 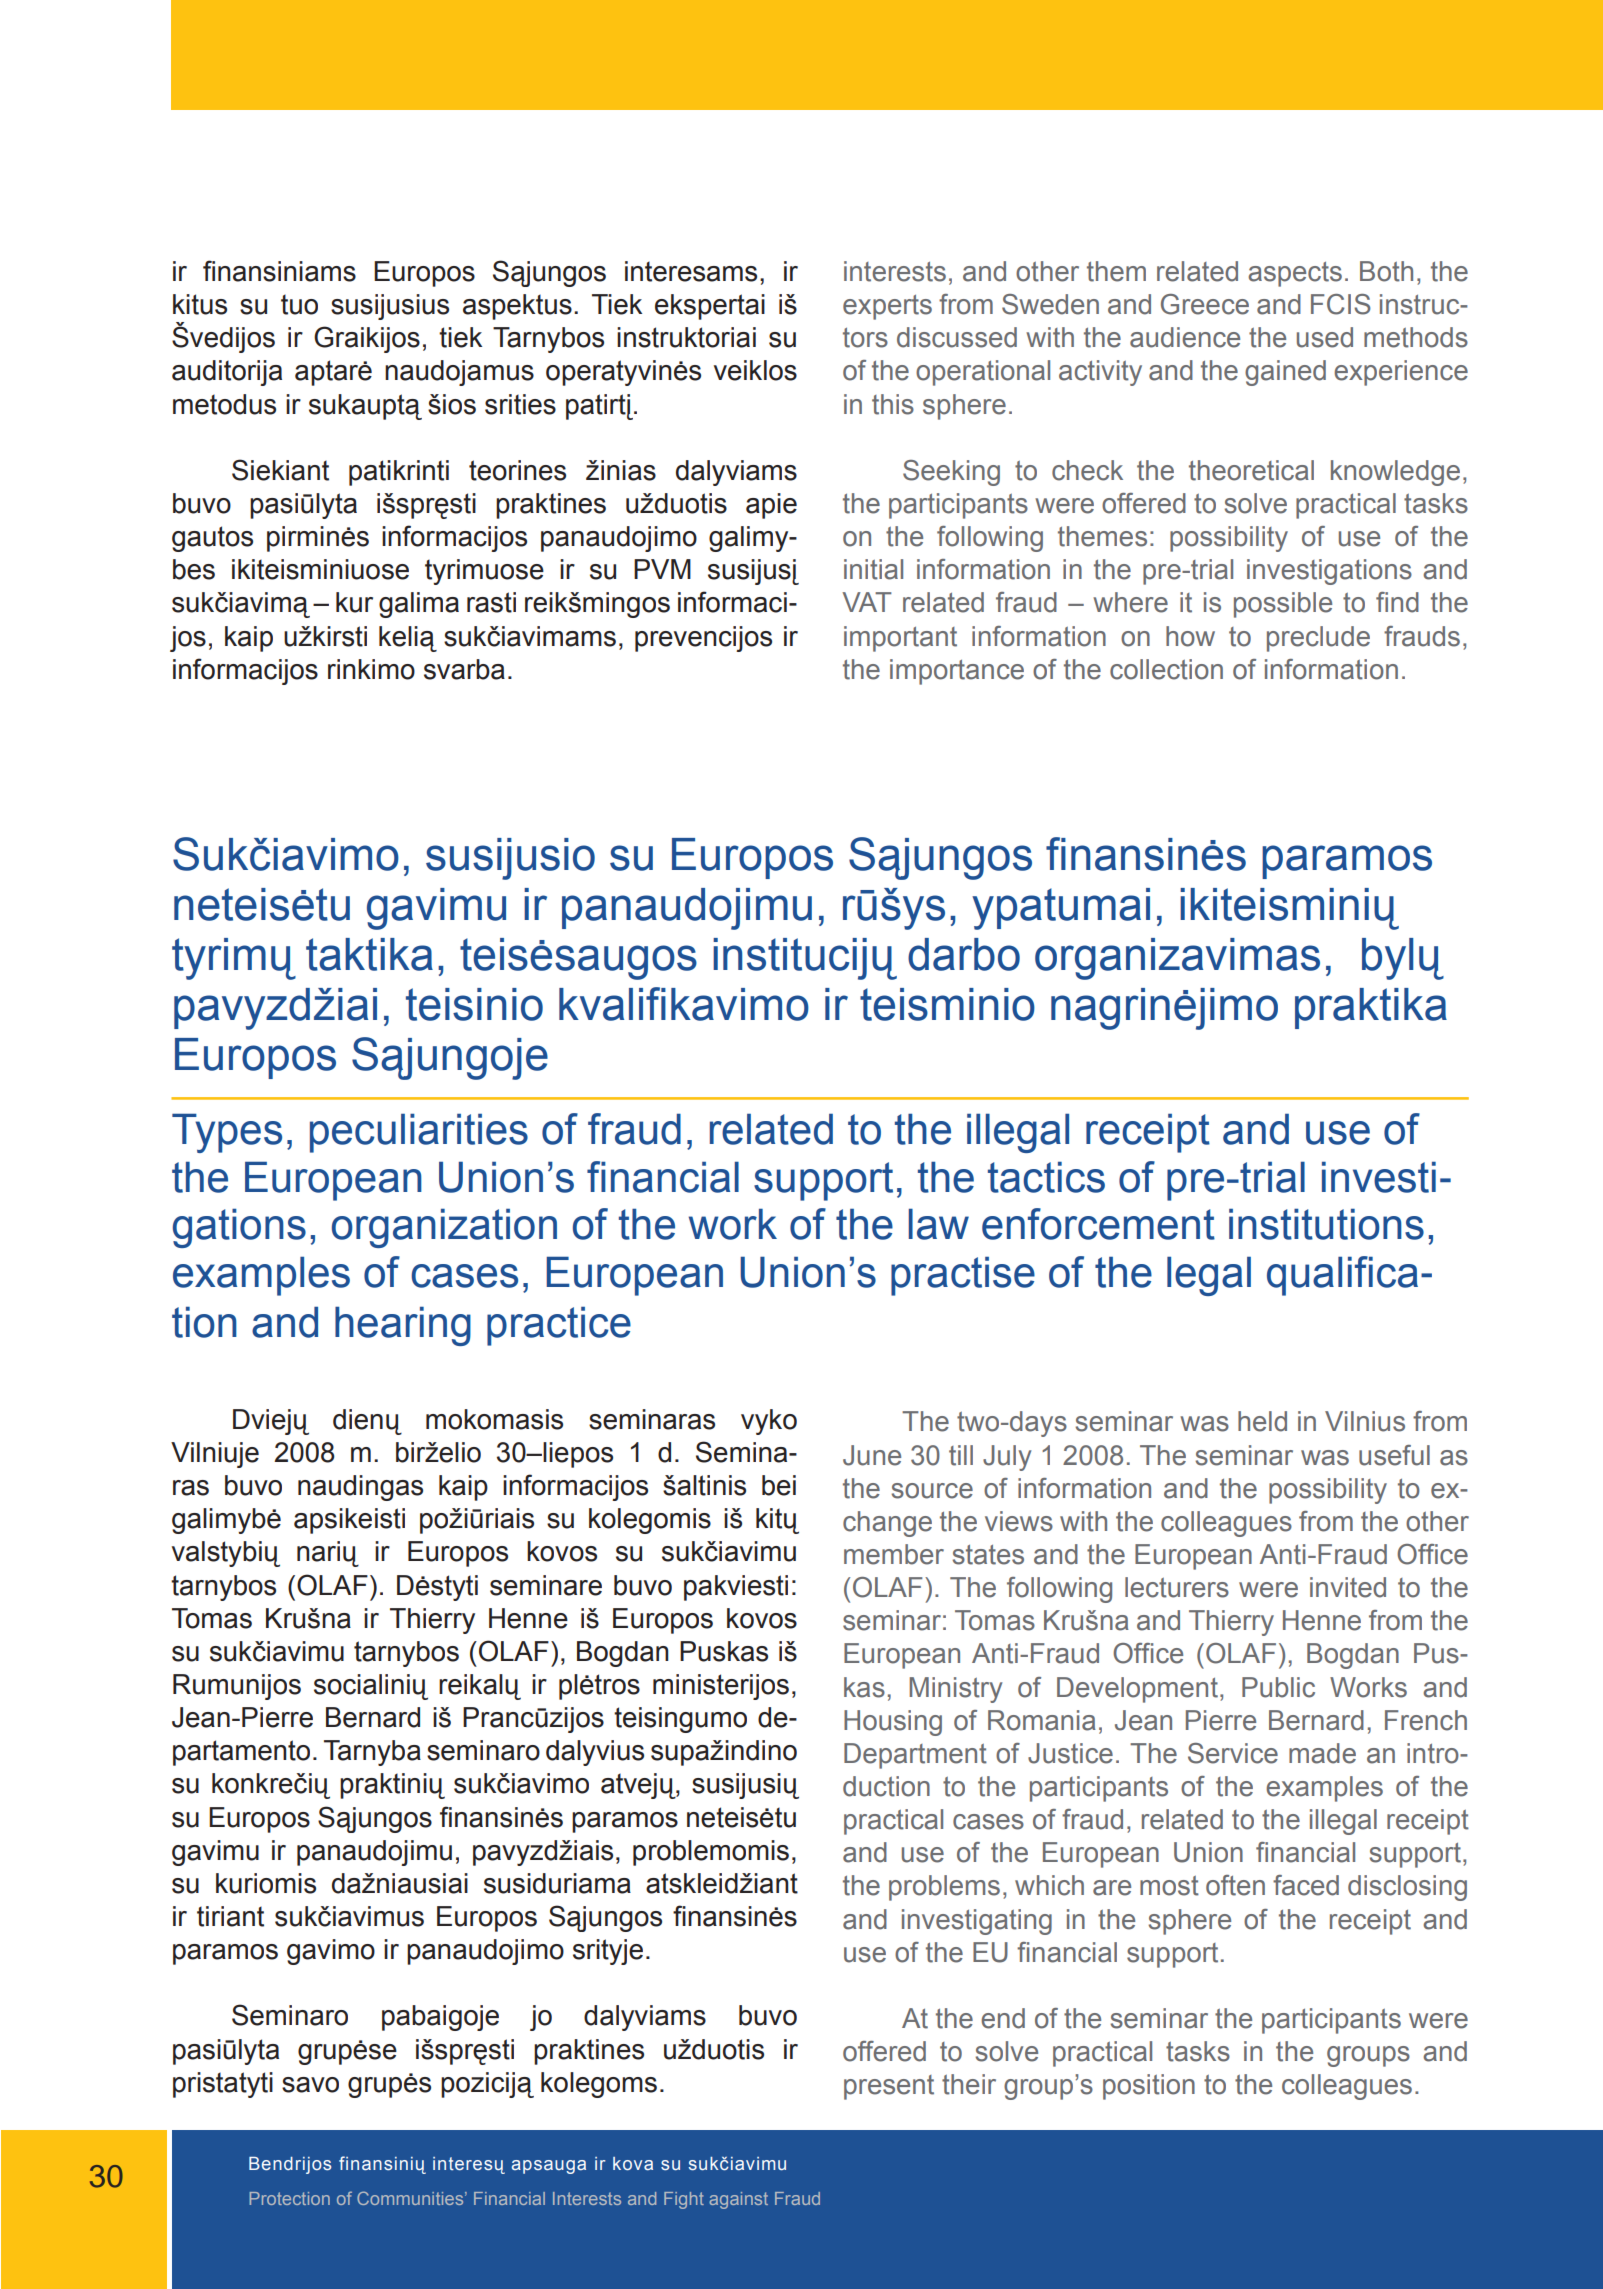 I want to click on tuo, so click(x=299, y=304).
